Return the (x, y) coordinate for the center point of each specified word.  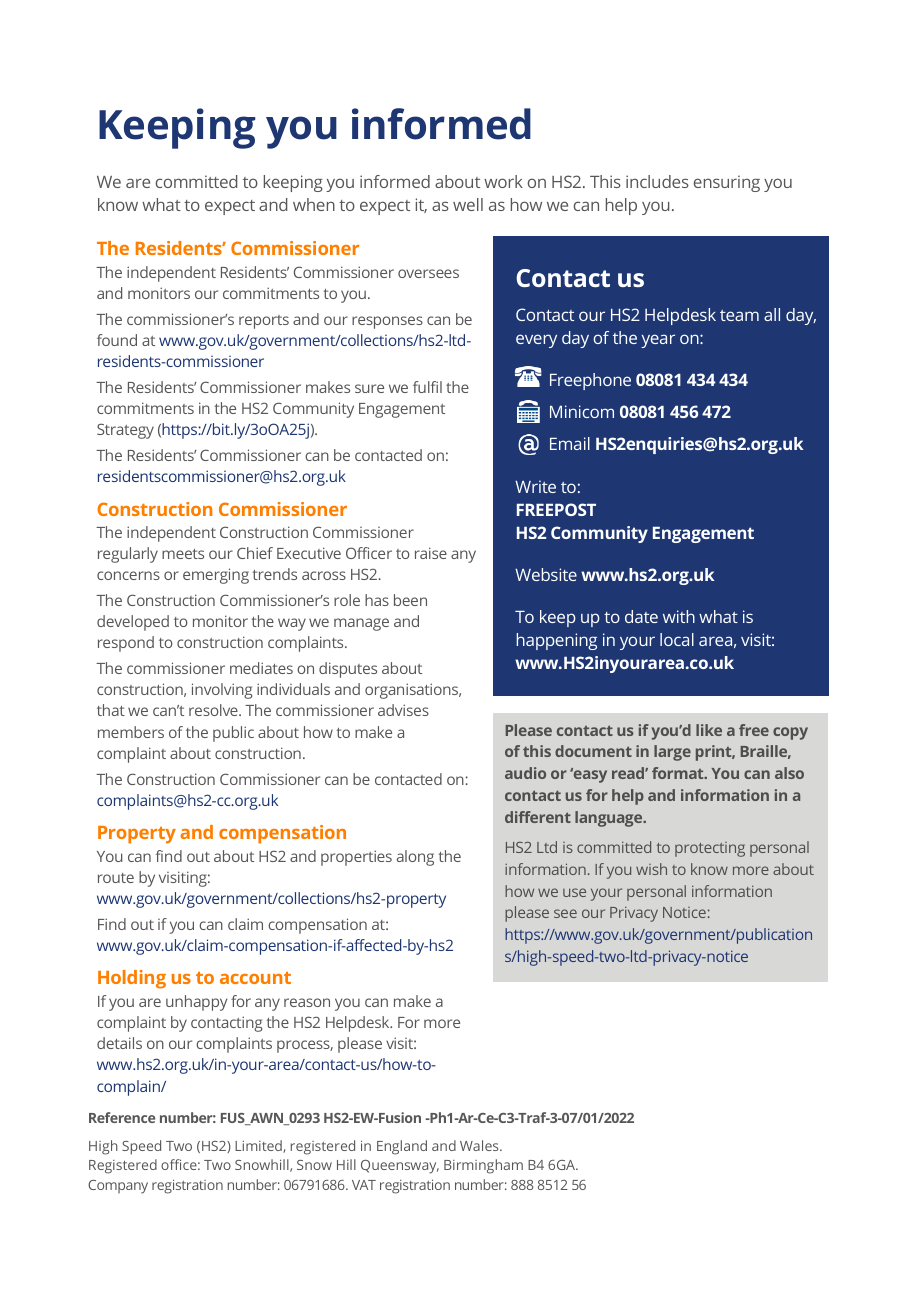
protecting (710, 849)
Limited (259, 1146)
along (415, 858)
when (314, 204)
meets (183, 554)
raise (431, 553)
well (468, 204)
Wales (480, 1145)
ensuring (727, 183)
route (116, 878)
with (679, 616)
